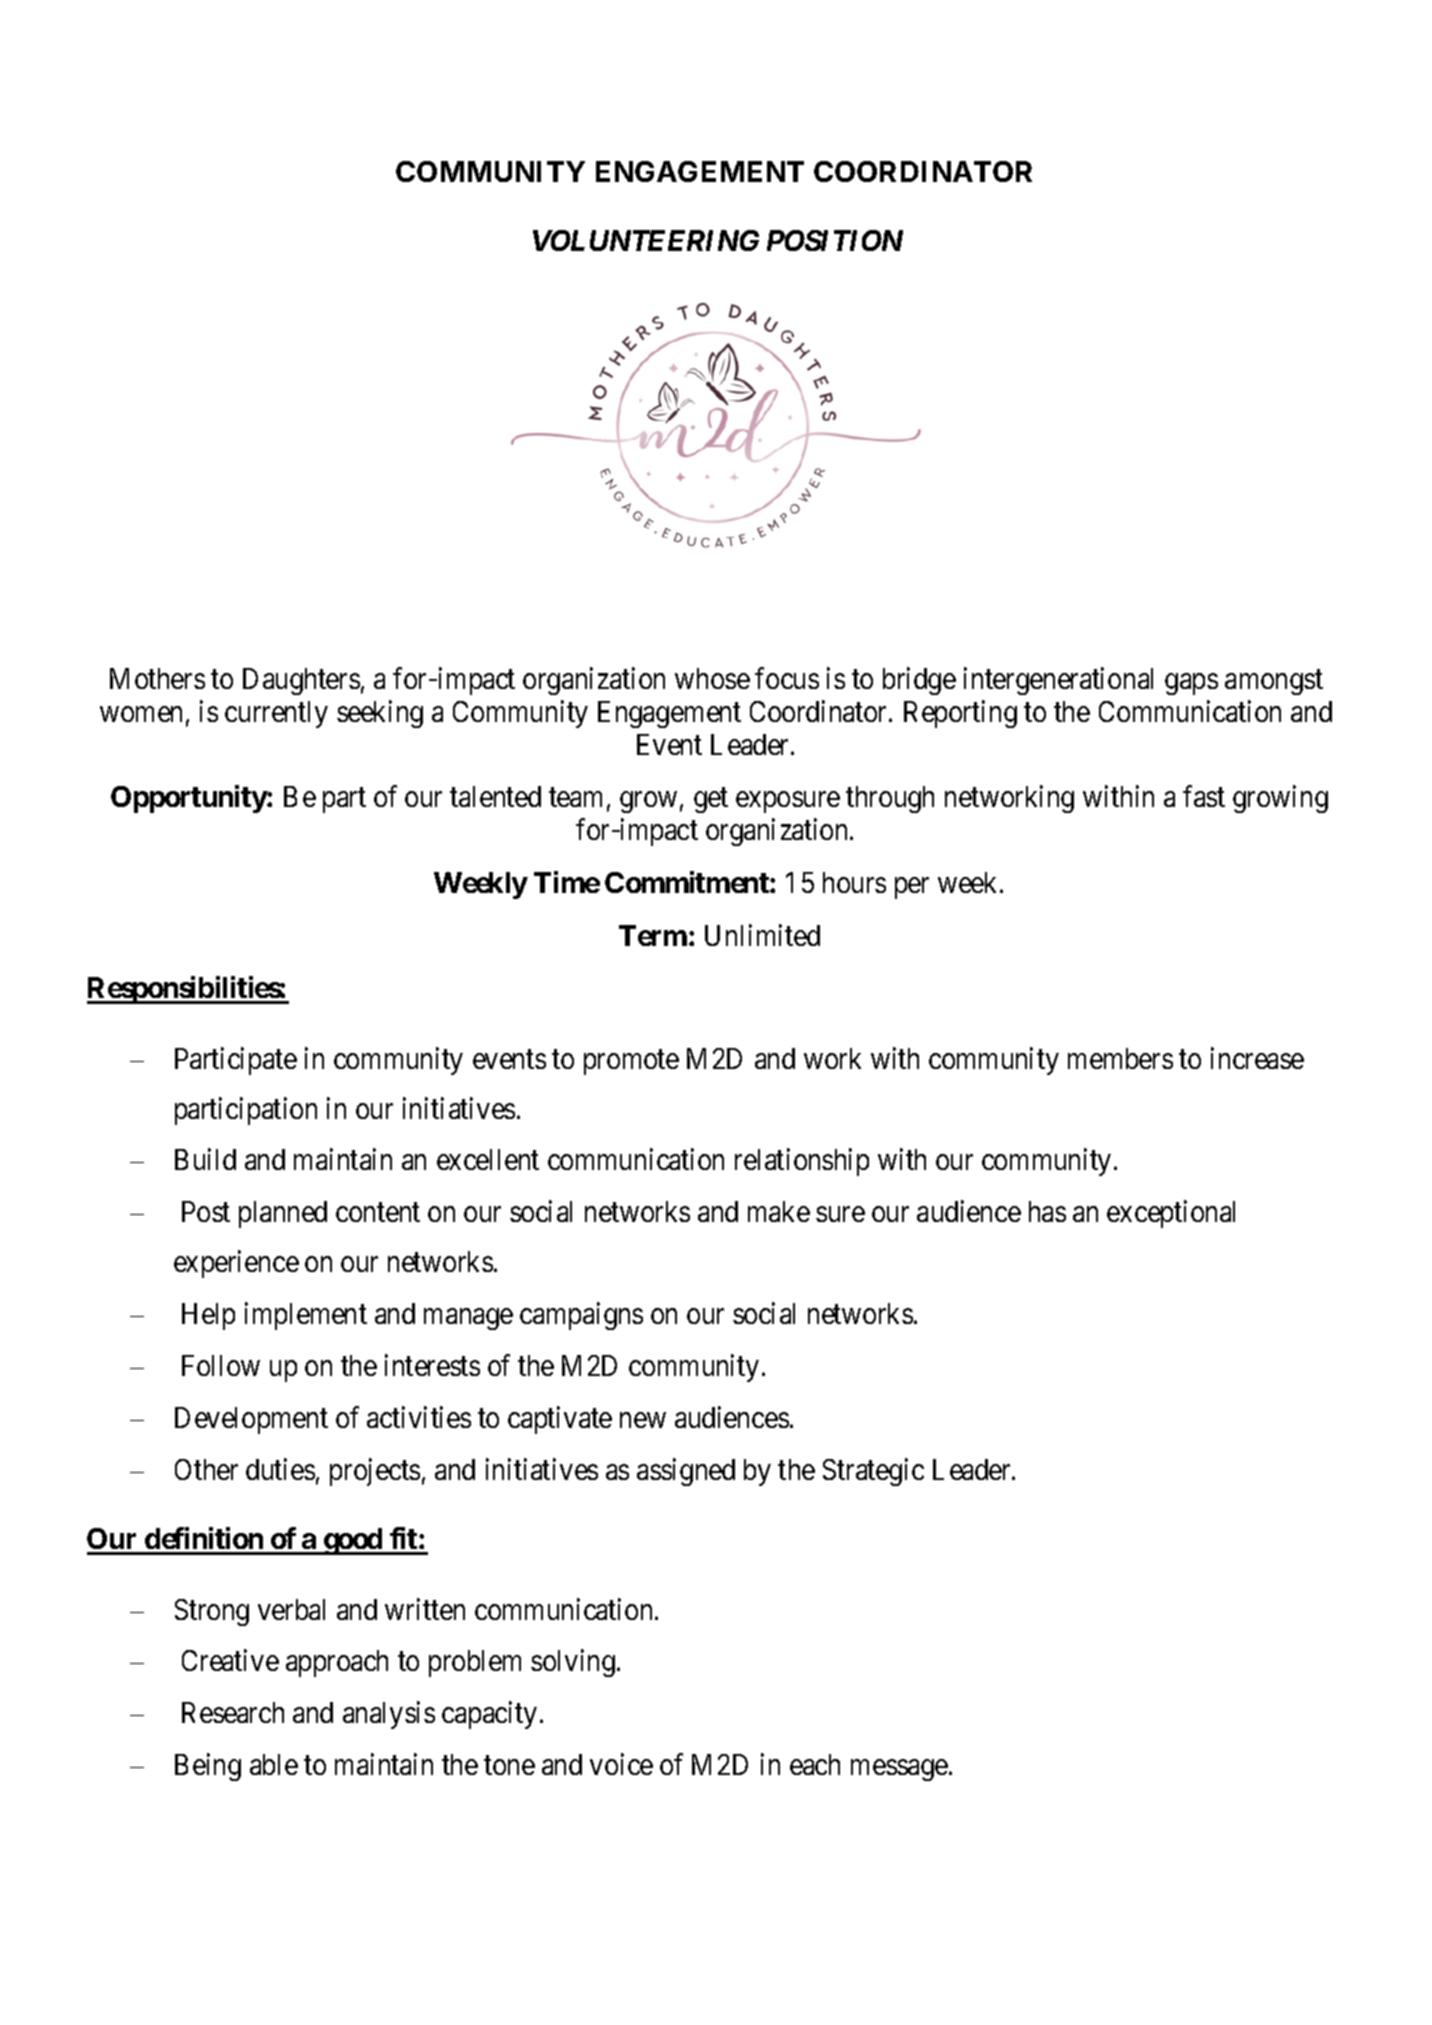  I want to click on get, so click(711, 801).
